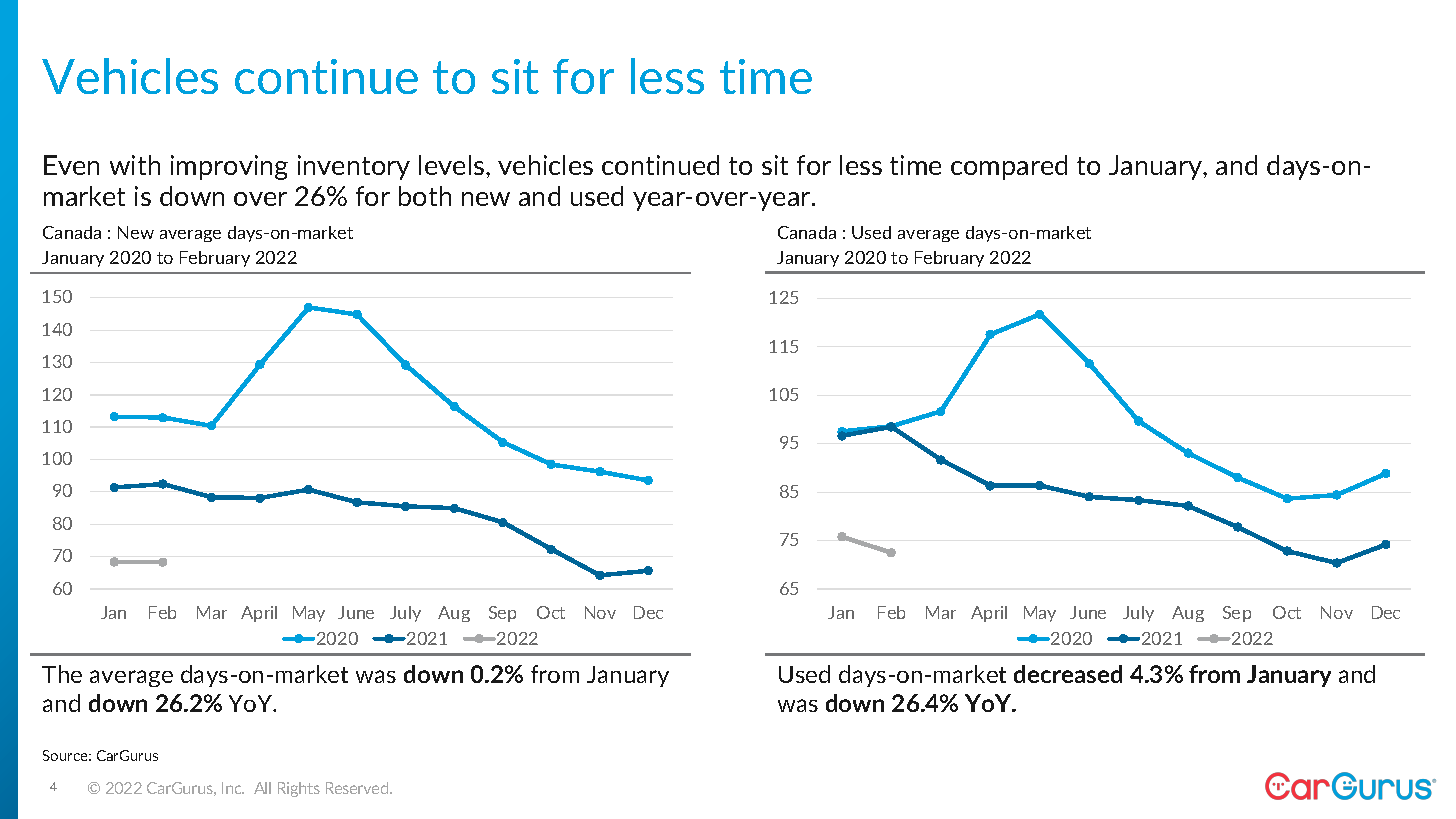  I want to click on Even, so click(71, 165).
